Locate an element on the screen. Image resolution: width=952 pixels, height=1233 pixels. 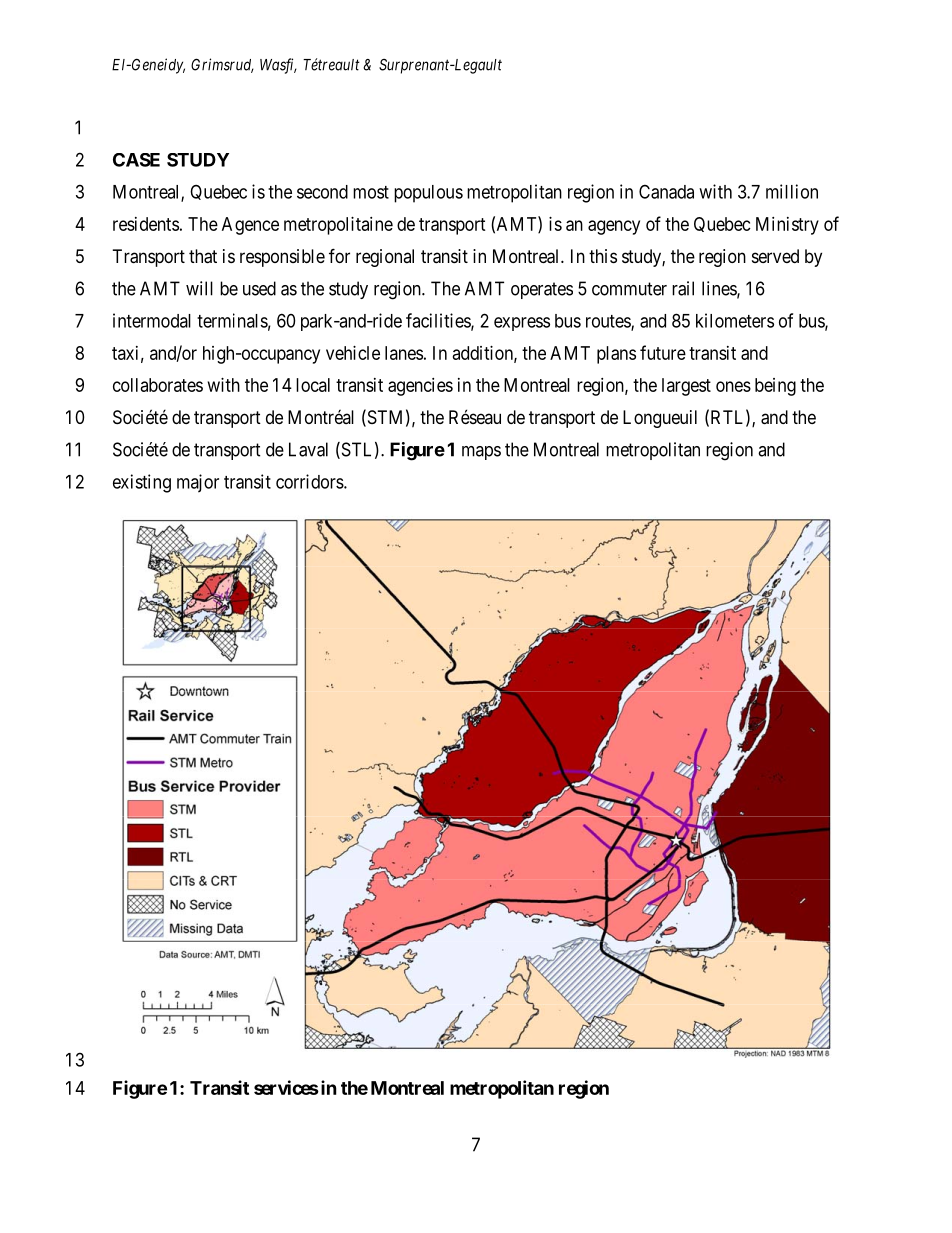
Canada is located at coordinates (666, 191).
